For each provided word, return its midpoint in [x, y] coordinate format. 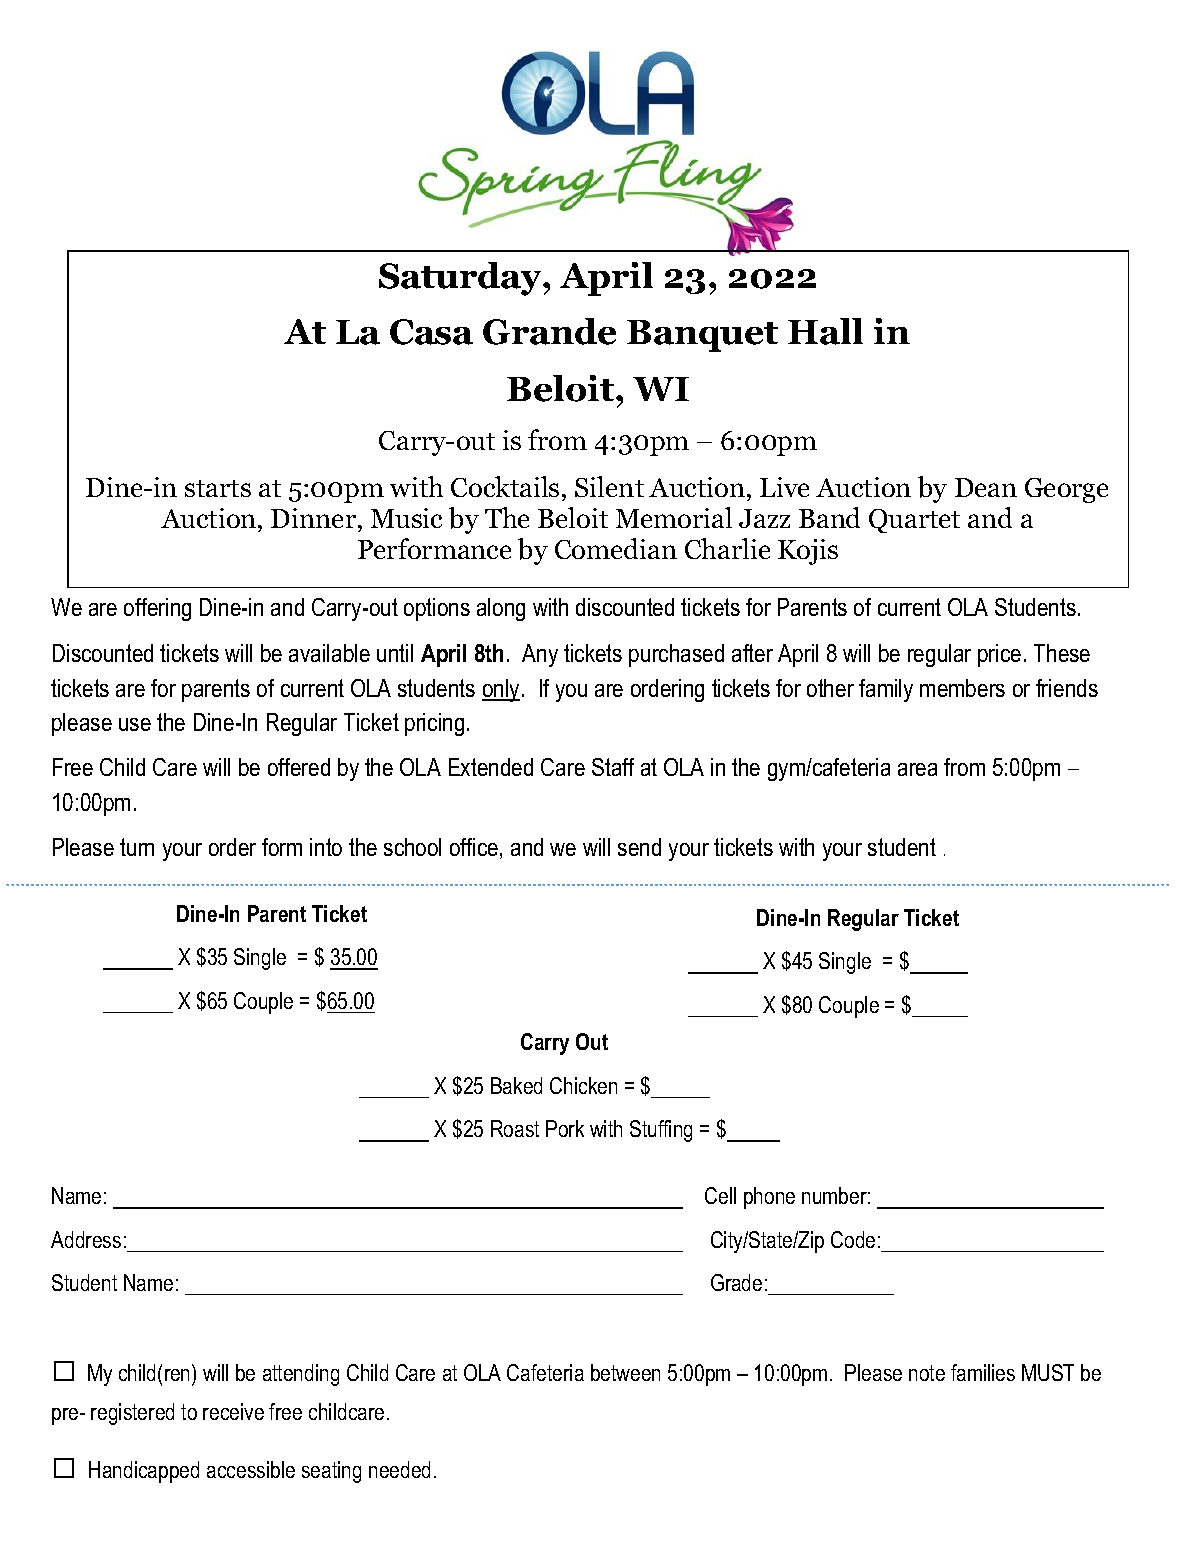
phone [769, 1198]
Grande [549, 331]
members [962, 688]
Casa [431, 332]
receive [233, 1411]
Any [540, 655]
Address [86, 1239]
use [135, 724]
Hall [825, 331]
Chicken [583, 1085]
